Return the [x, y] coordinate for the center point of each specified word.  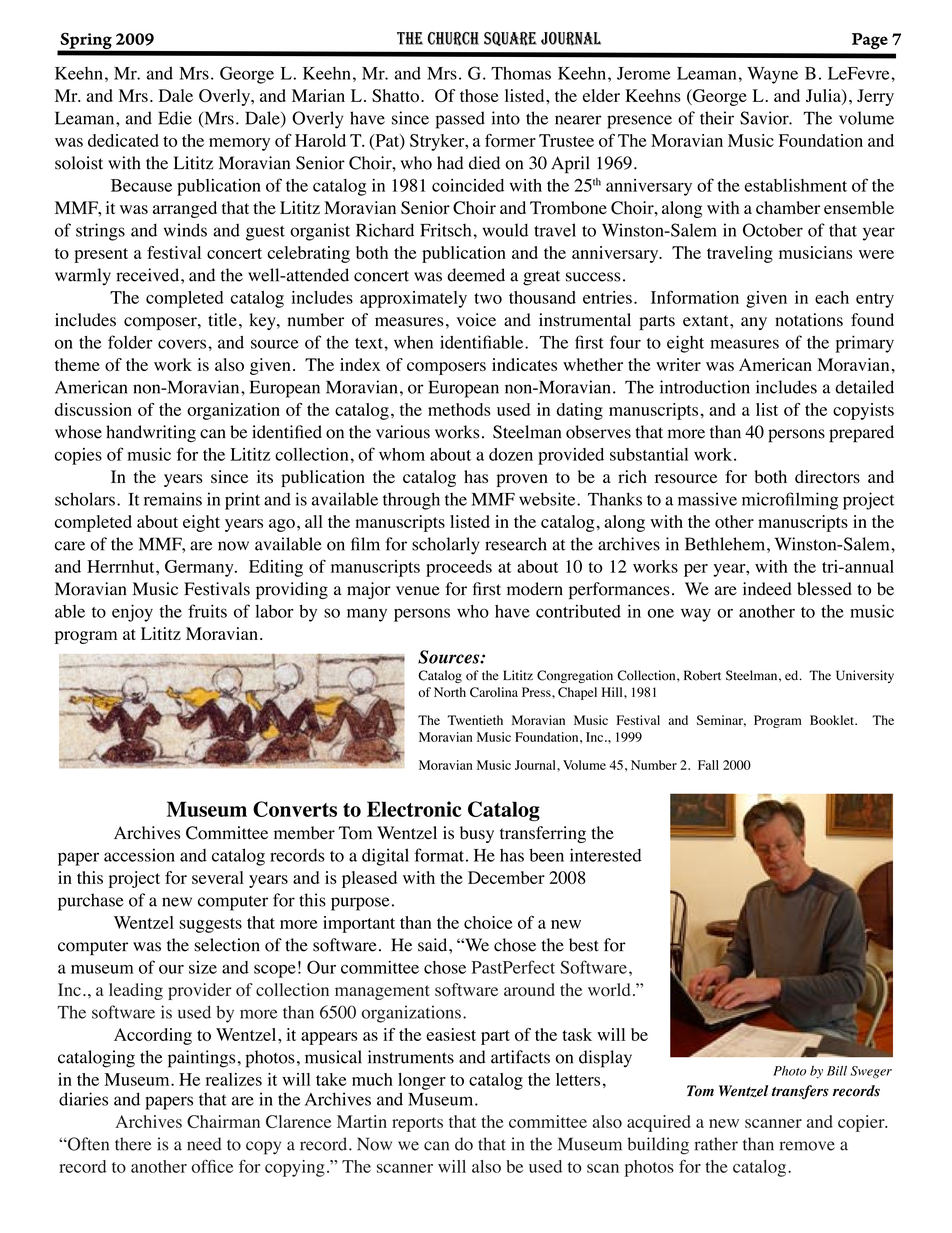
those [479, 96]
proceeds [459, 568]
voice [476, 320]
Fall [708, 765]
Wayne [772, 75]
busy [477, 834]
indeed [767, 589]
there [133, 1144]
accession [139, 855]
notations [809, 320]
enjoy [132, 613]
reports [417, 1124]
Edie [175, 118]
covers [183, 344]
